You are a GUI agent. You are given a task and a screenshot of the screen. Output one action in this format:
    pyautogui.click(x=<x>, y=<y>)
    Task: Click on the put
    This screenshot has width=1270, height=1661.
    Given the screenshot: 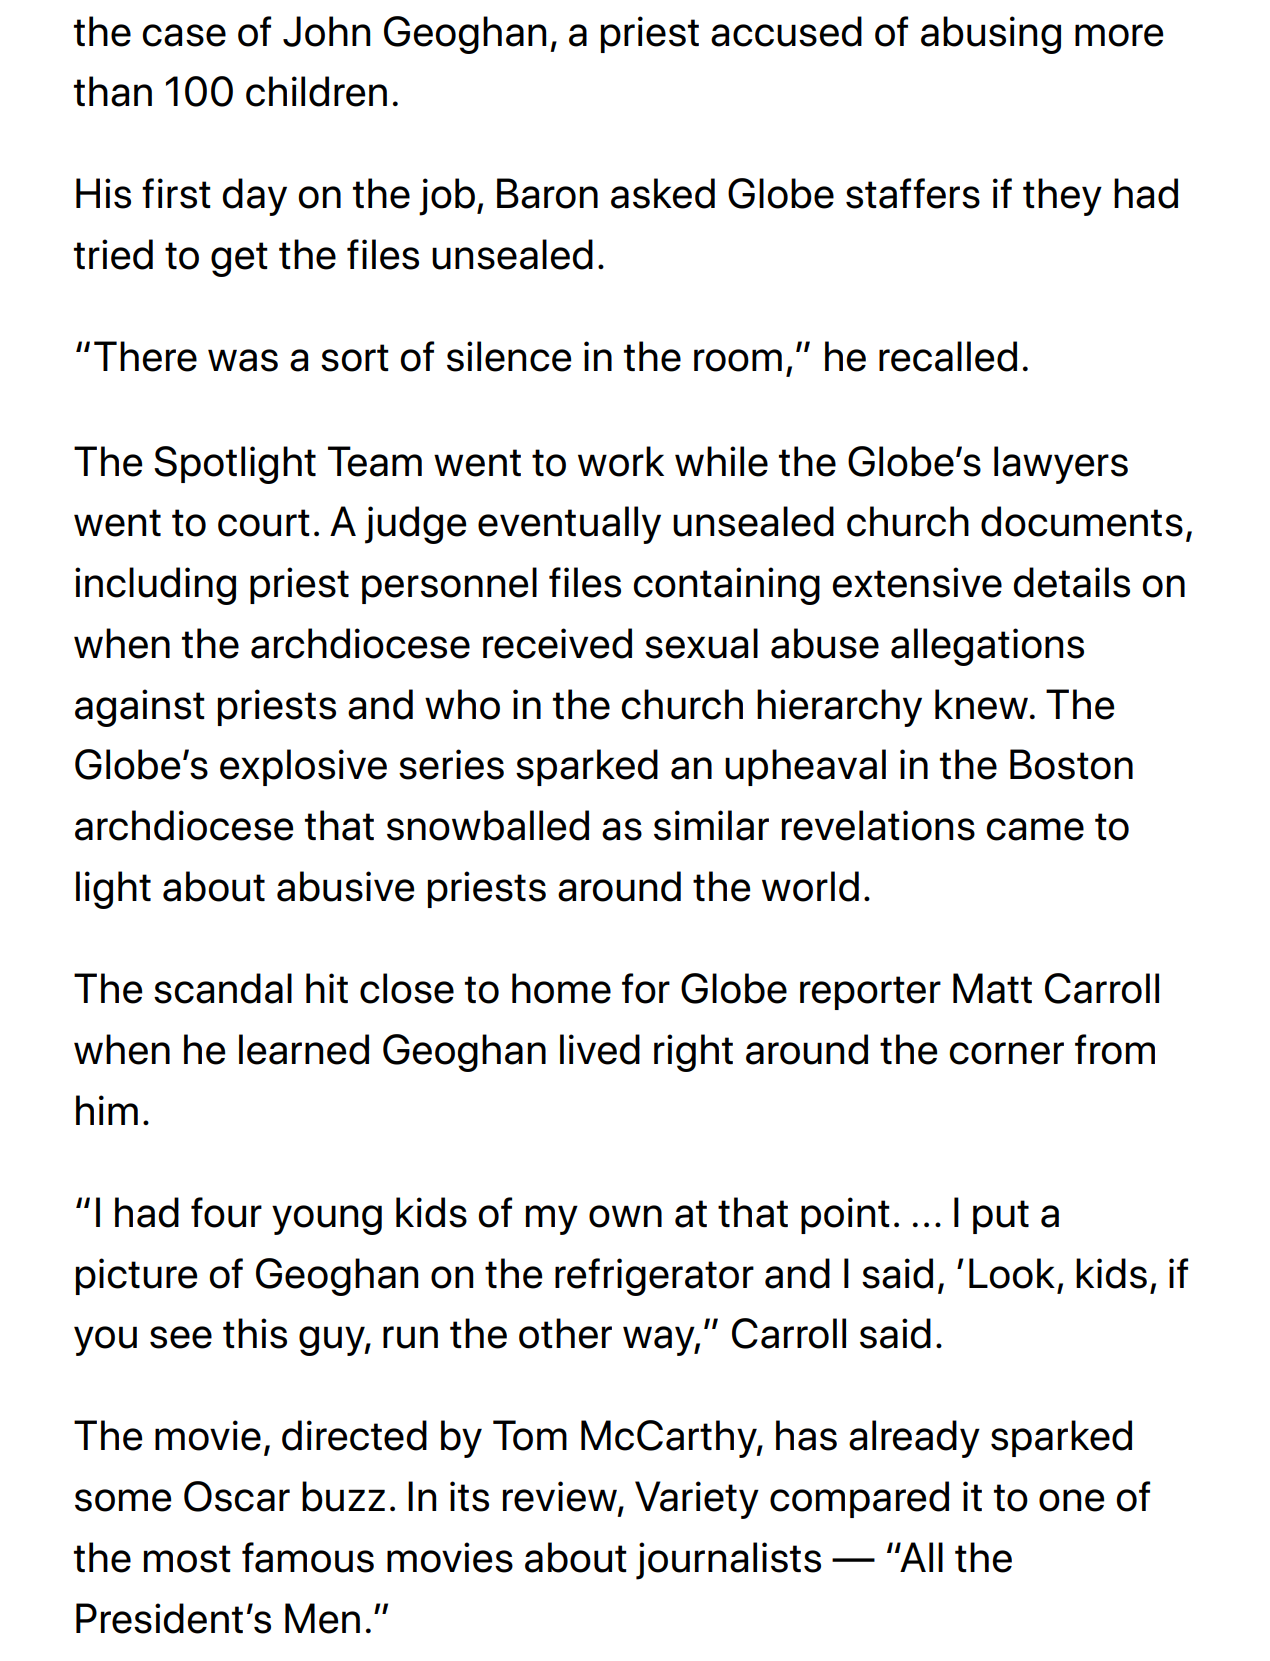 What is the action you would take?
    pyautogui.click(x=1001, y=1217)
